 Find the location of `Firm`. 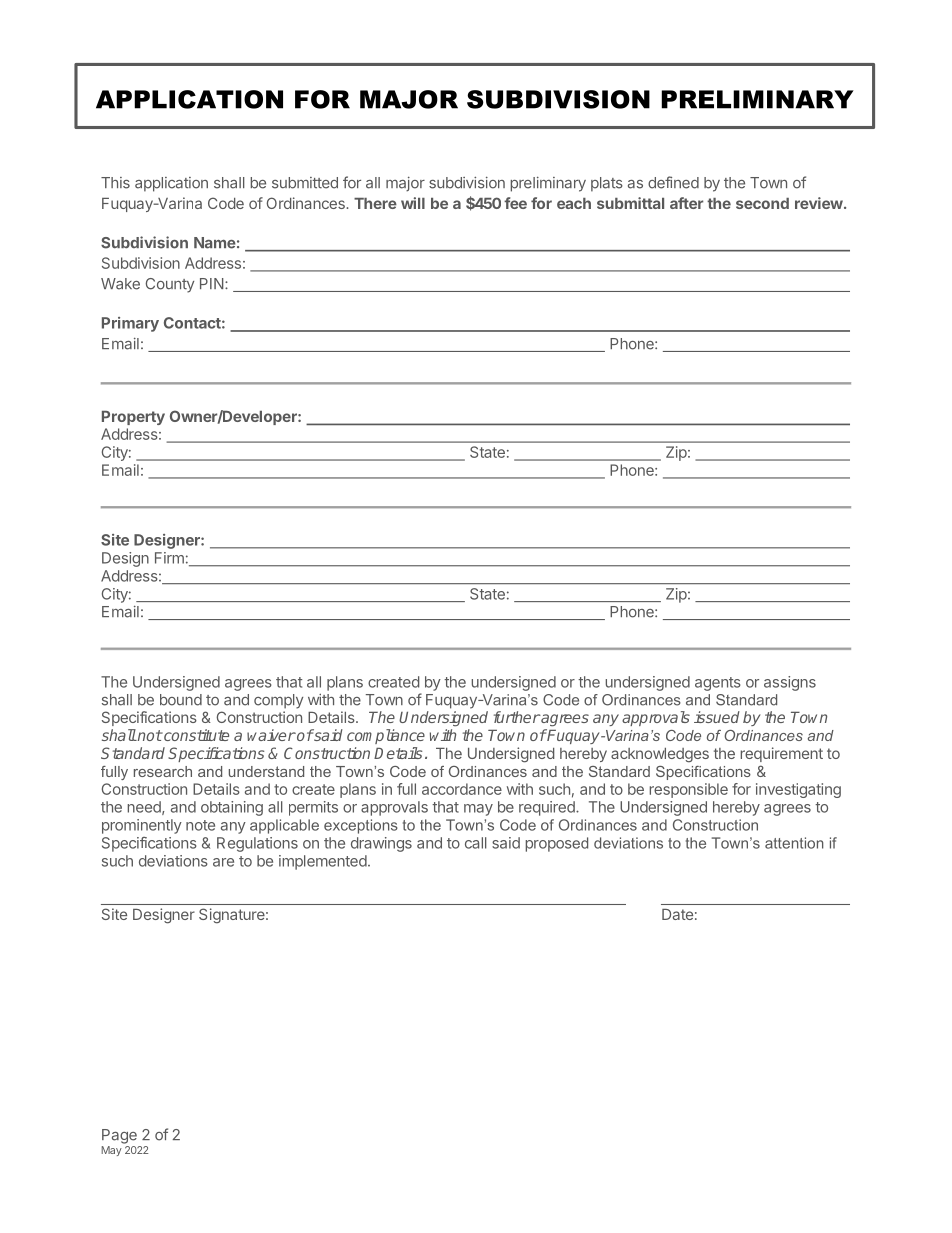

Firm is located at coordinates (169, 558).
